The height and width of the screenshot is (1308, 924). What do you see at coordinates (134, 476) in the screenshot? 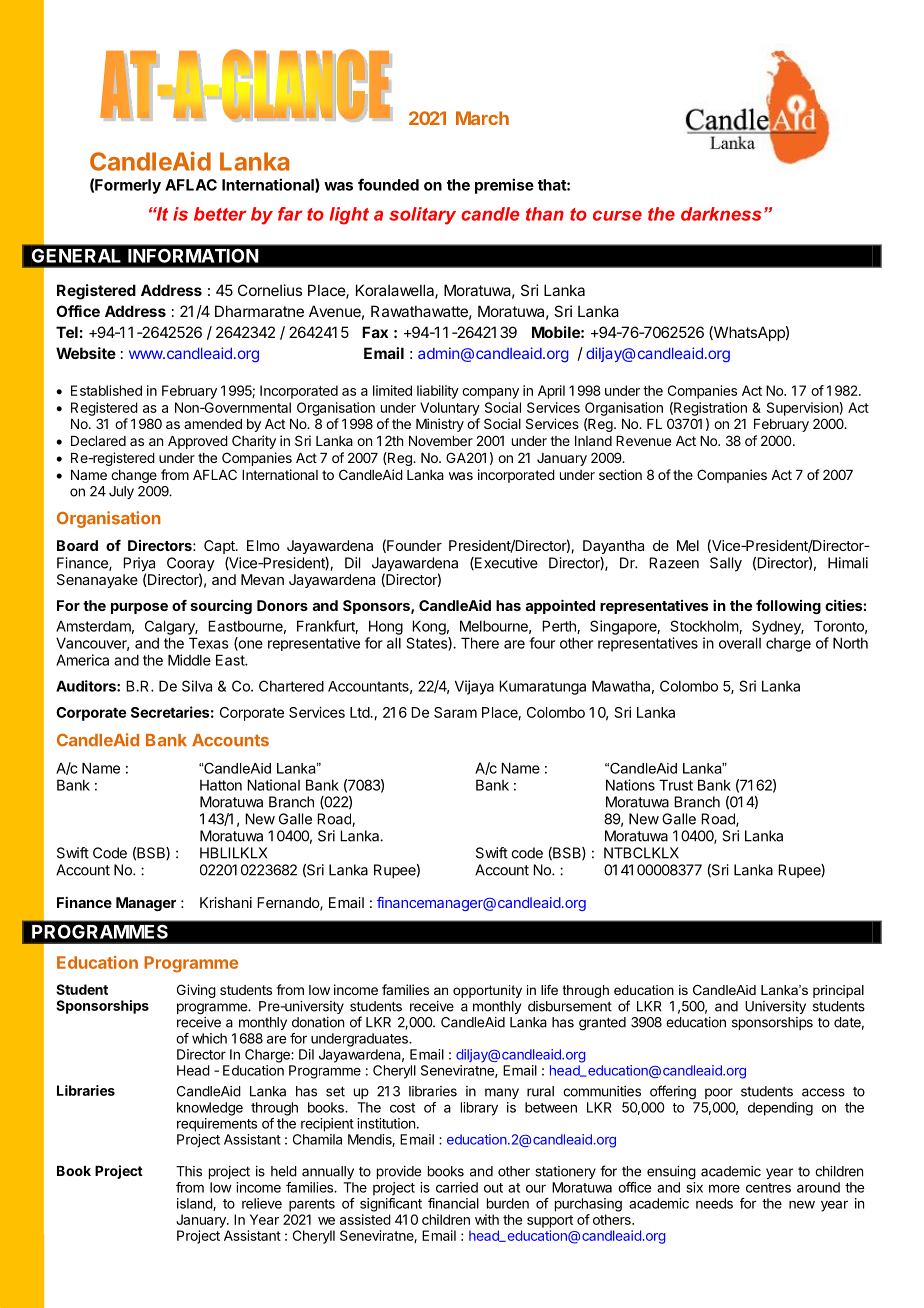
I see `change` at bounding box center [134, 476].
